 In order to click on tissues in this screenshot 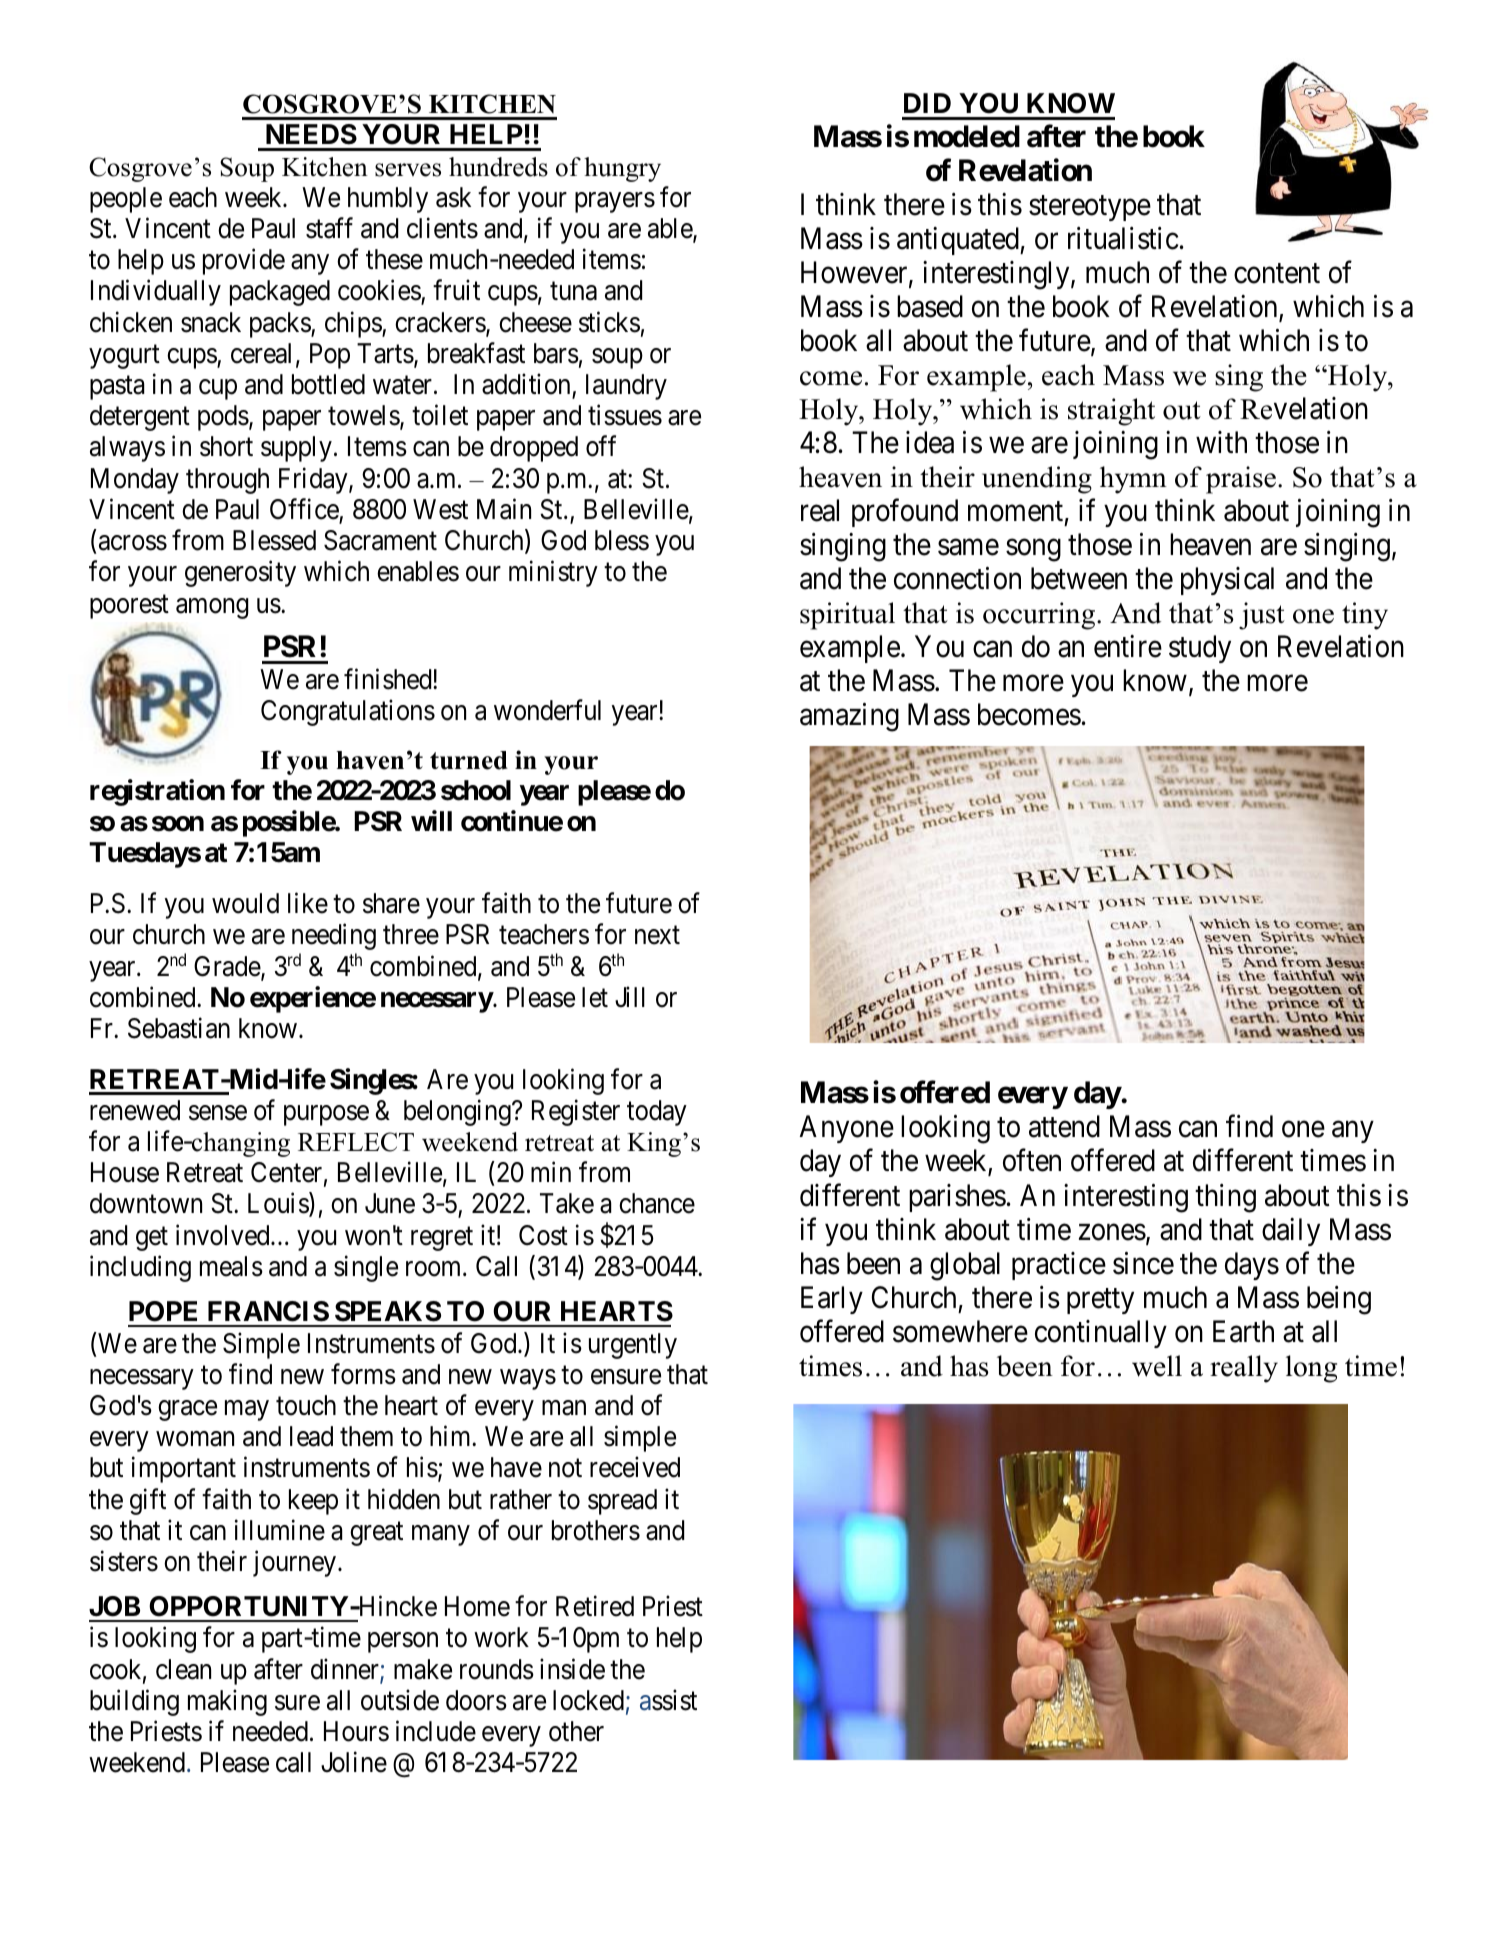, I will do `click(625, 415)`.
